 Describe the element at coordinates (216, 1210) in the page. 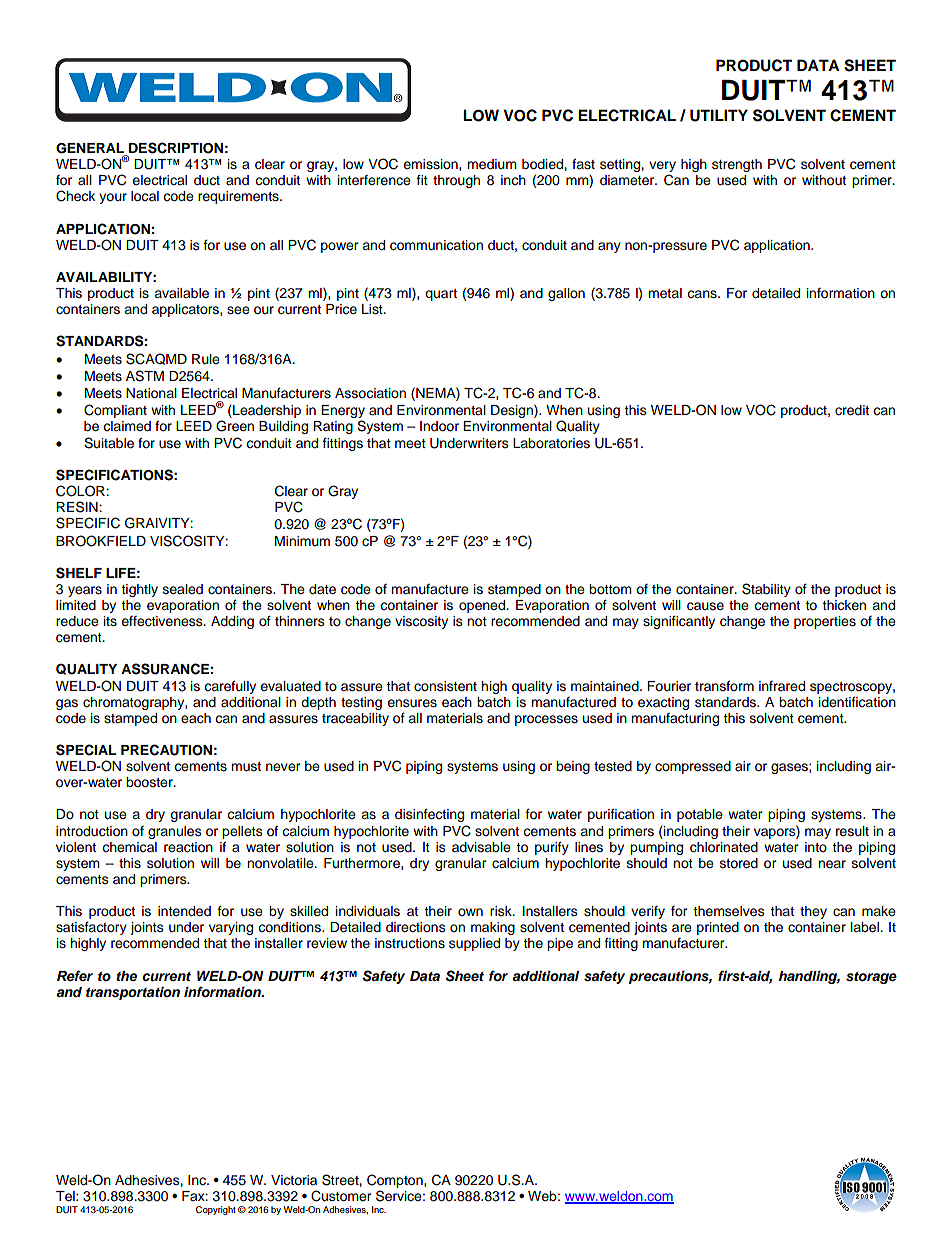

I see `Copyright` at that location.
